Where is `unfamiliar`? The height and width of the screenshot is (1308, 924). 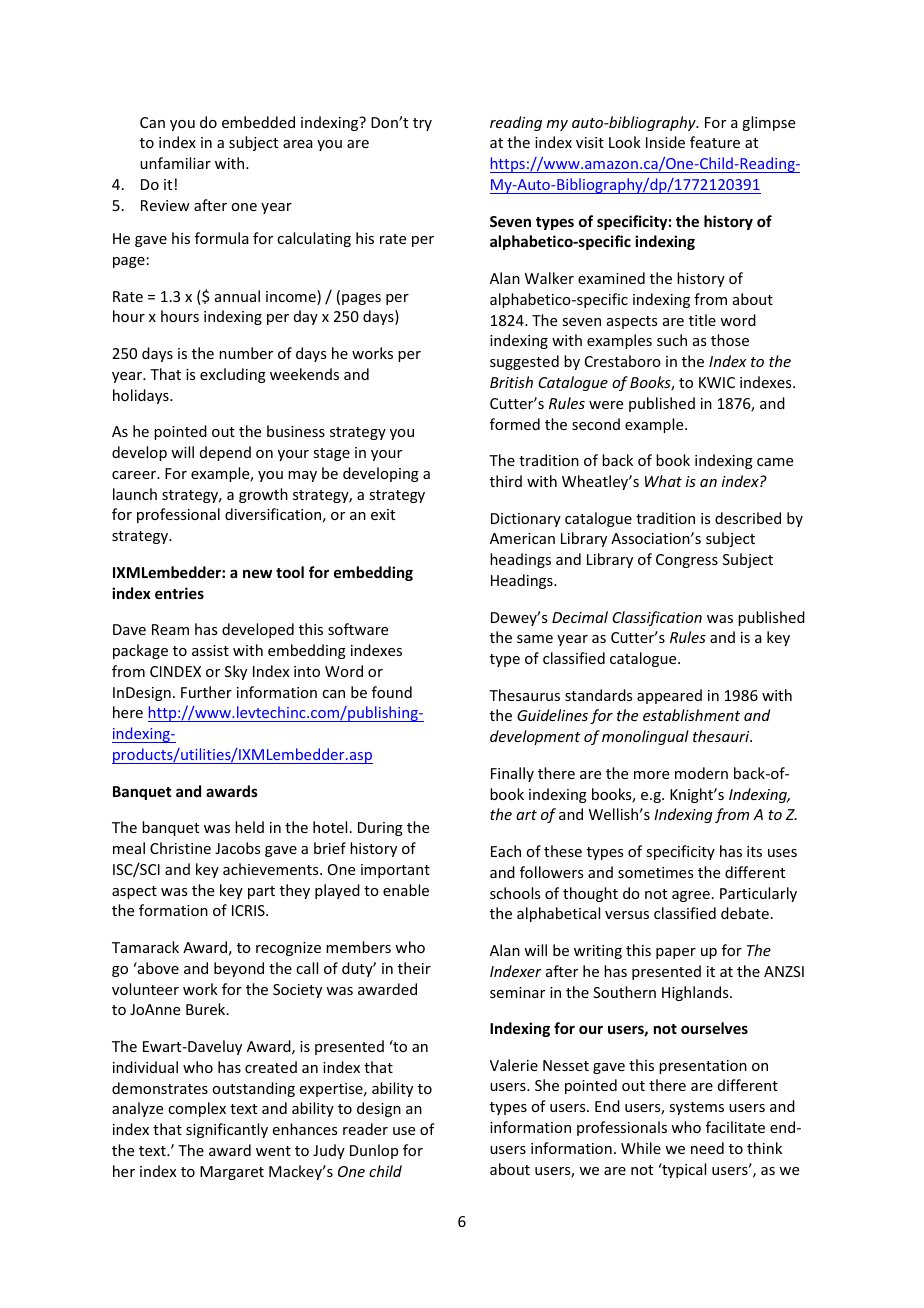 unfamiliar is located at coordinates (175, 163).
